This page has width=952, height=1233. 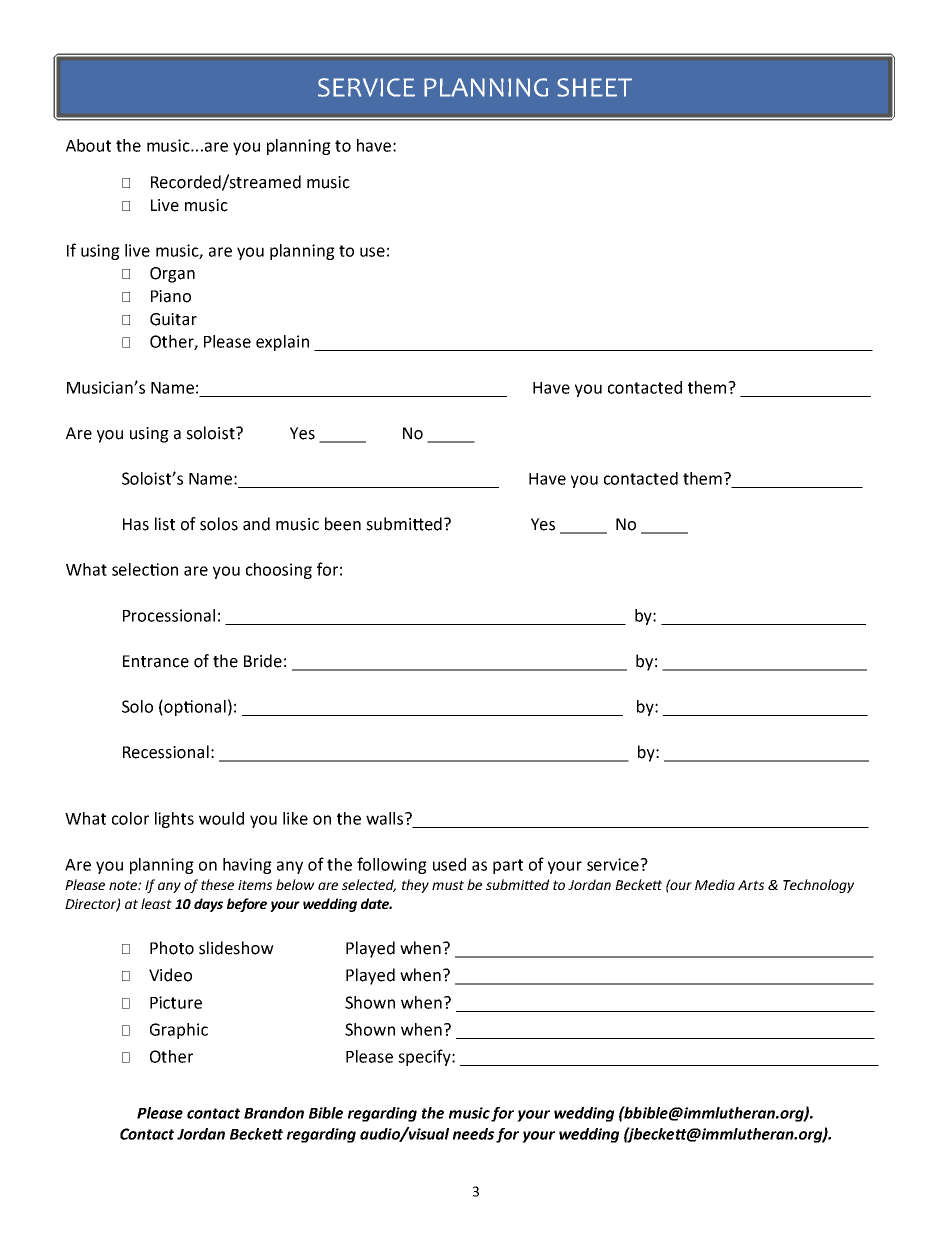 What do you see at coordinates (449, 864) in the page?
I see `used` at bounding box center [449, 864].
